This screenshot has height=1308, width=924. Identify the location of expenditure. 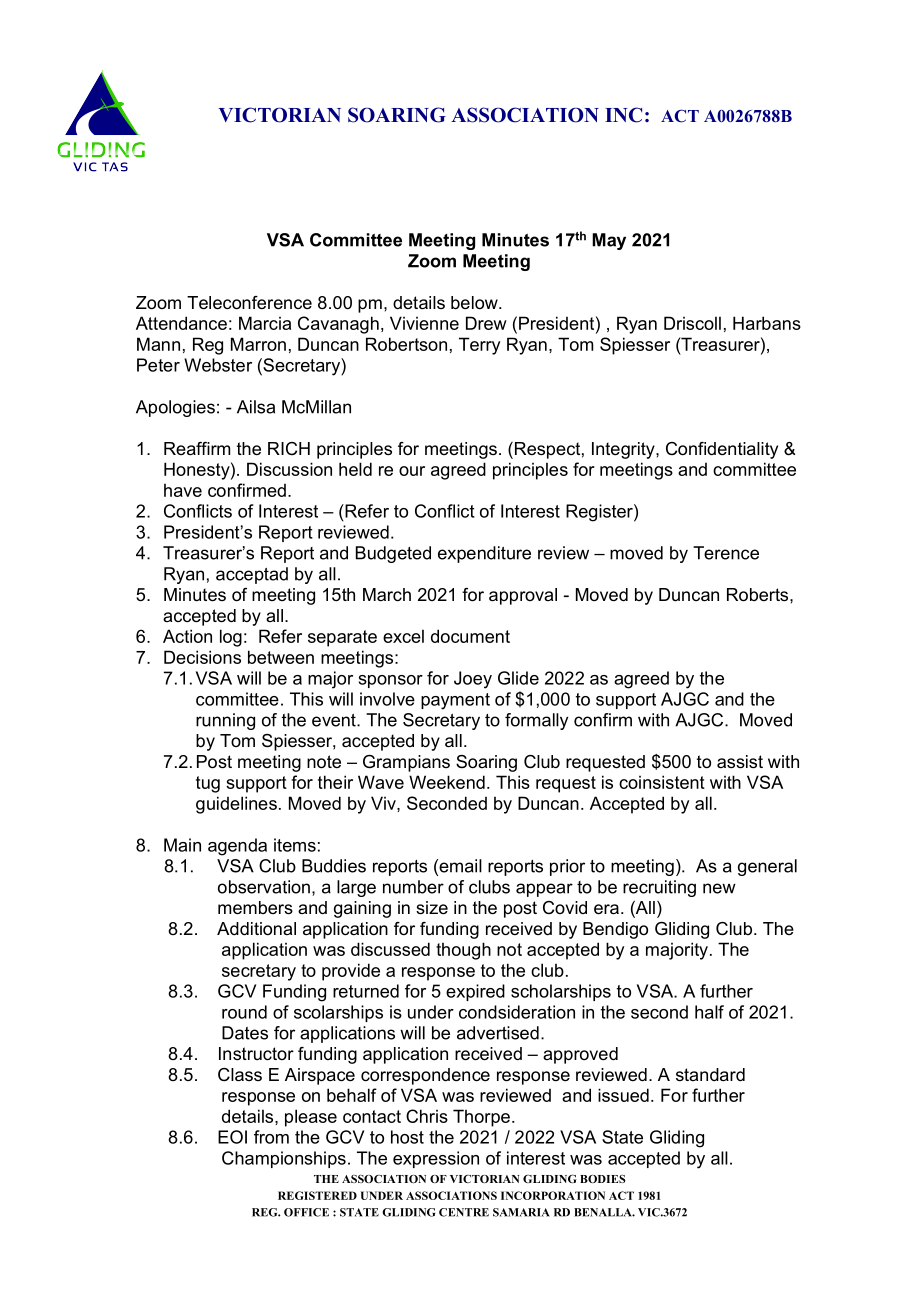
(484, 554).
